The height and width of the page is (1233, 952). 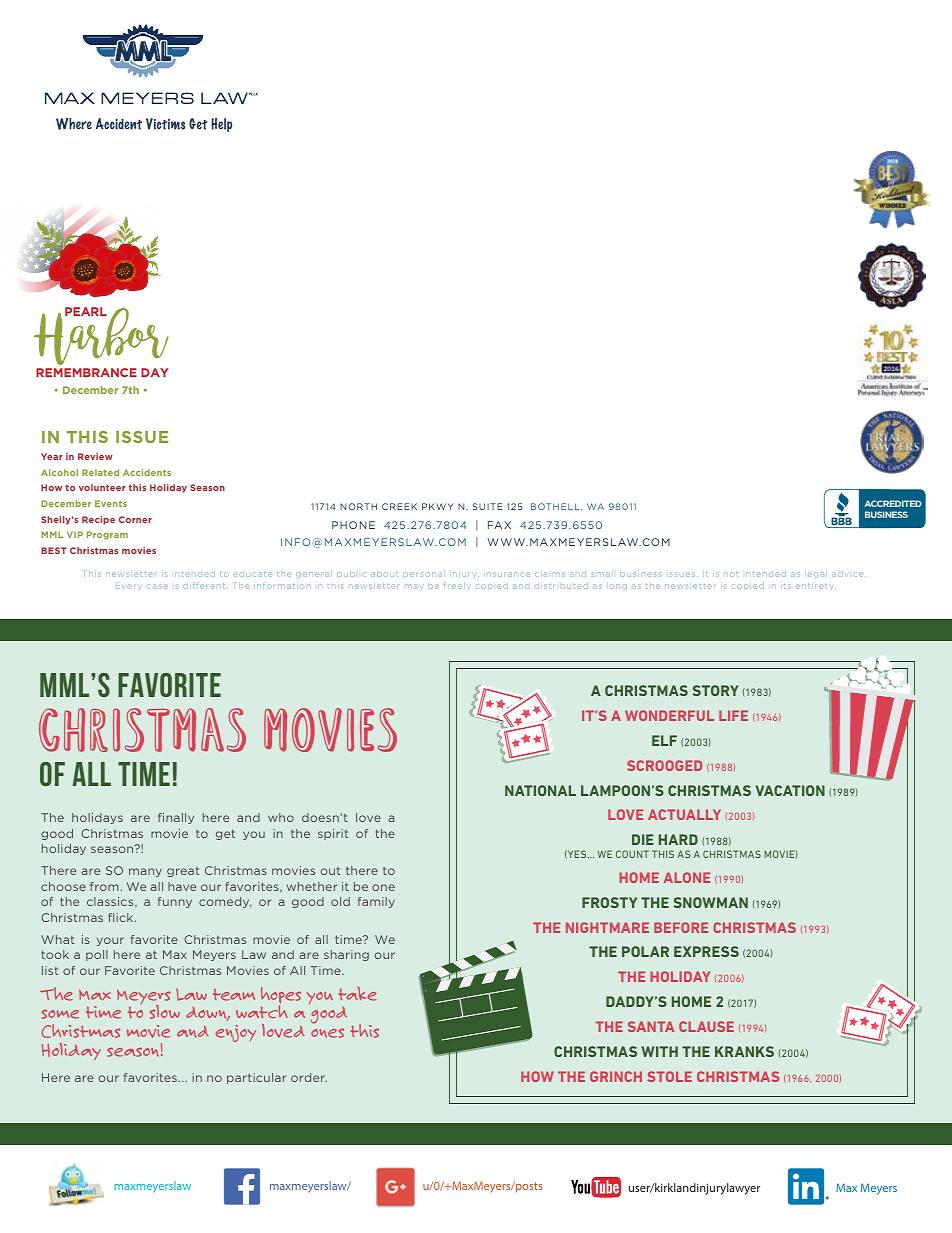 What do you see at coordinates (221, 125) in the page?
I see `Help` at bounding box center [221, 125].
